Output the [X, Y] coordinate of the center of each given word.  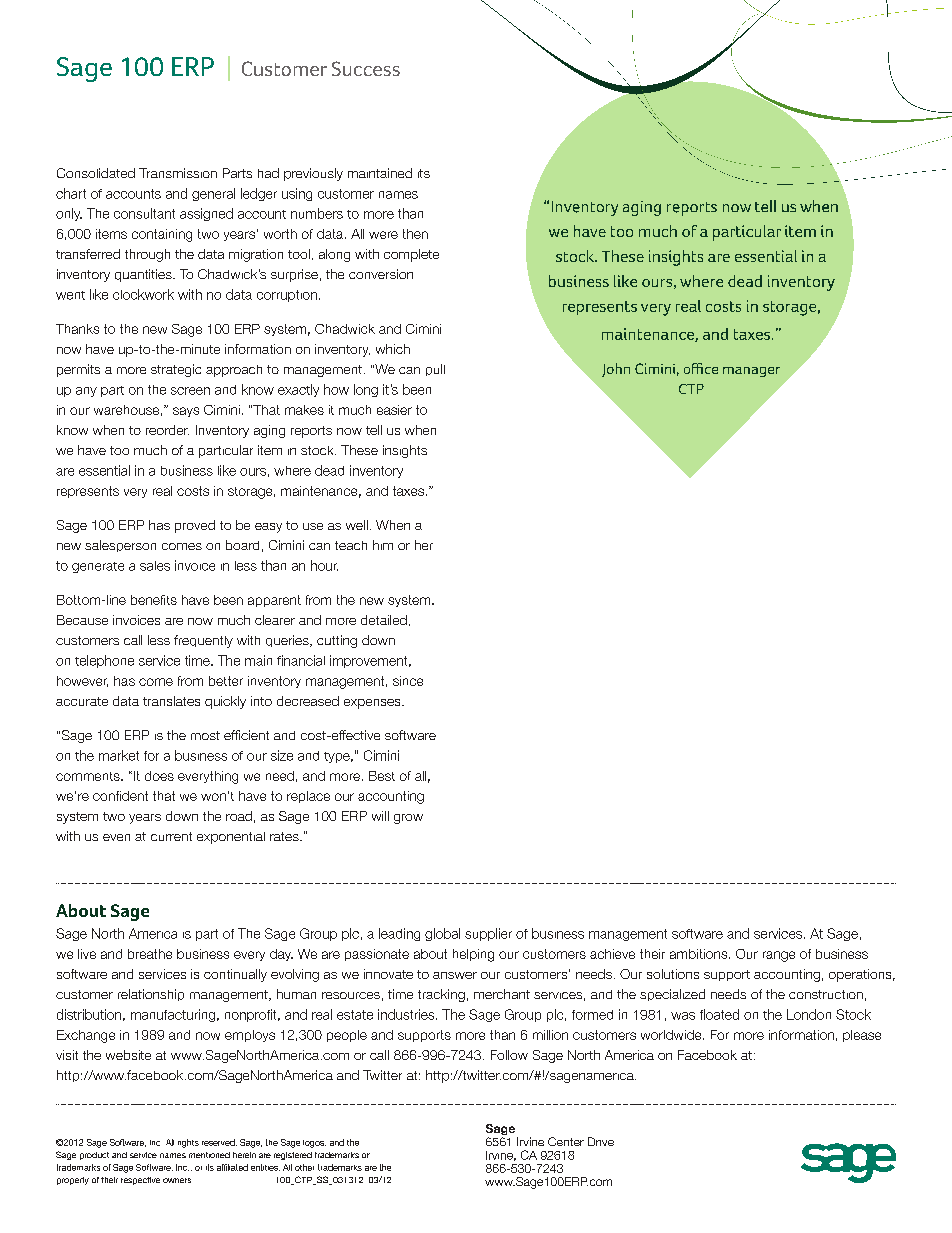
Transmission [178, 173]
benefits [154, 600]
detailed [384, 620]
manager [751, 372]
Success [366, 68]
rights [188, 1143]
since [408, 681]
